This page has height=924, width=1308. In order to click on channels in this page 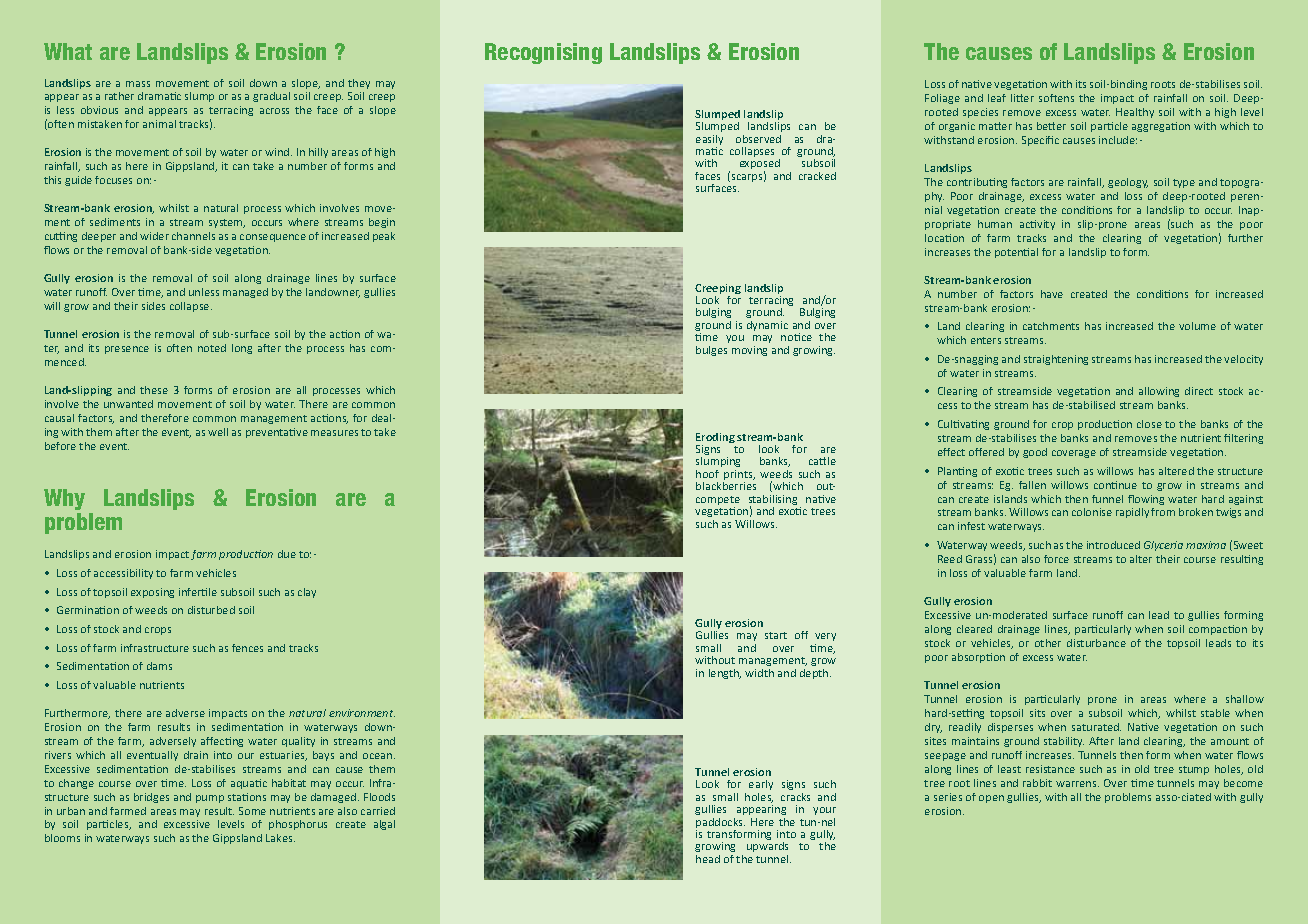, I will do `click(193, 236)`.
